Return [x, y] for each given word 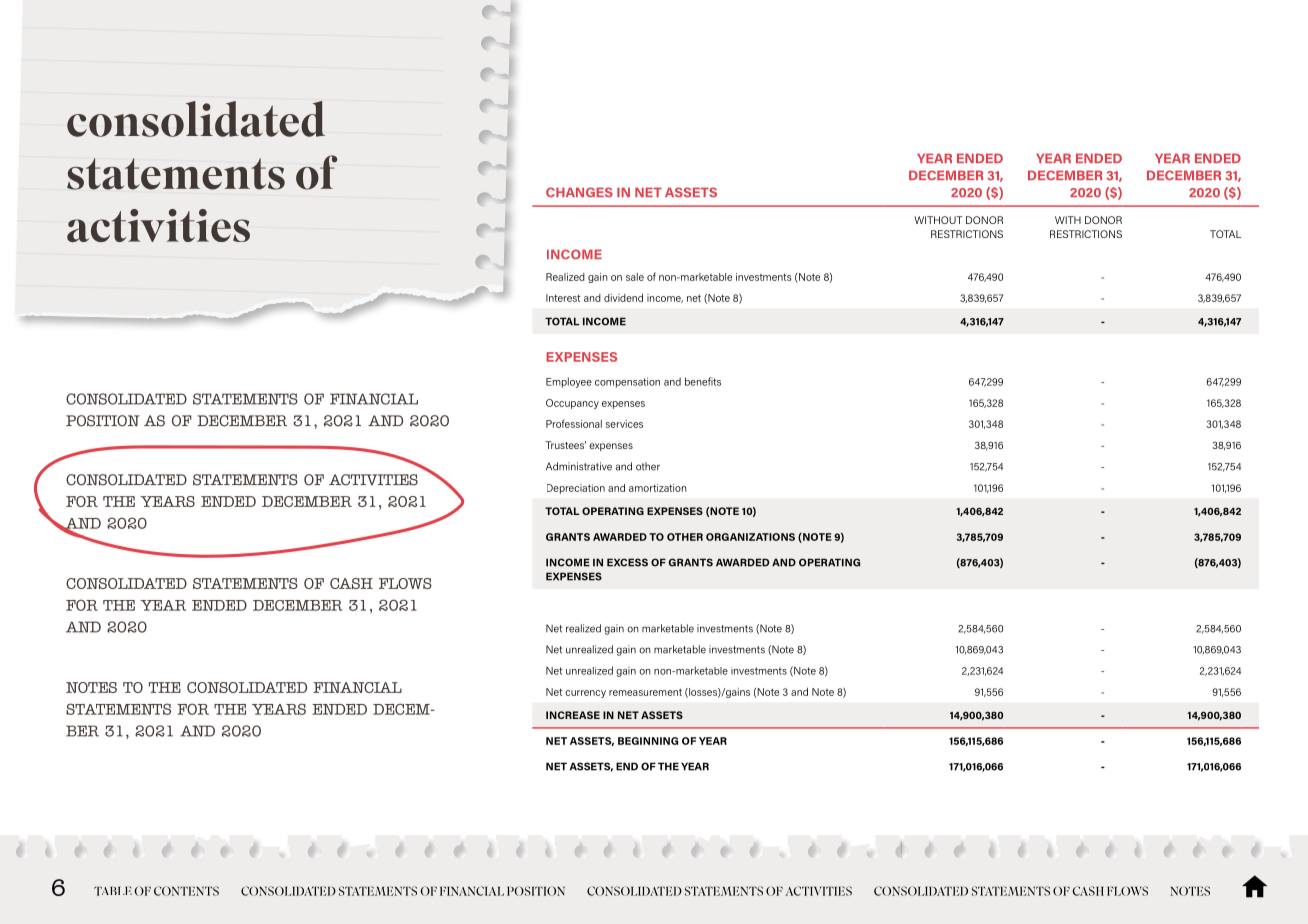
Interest [563, 298]
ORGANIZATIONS [750, 537]
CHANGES [579, 192]
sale [635, 277]
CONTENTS [186, 891]
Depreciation [576, 489]
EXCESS [627, 562]
